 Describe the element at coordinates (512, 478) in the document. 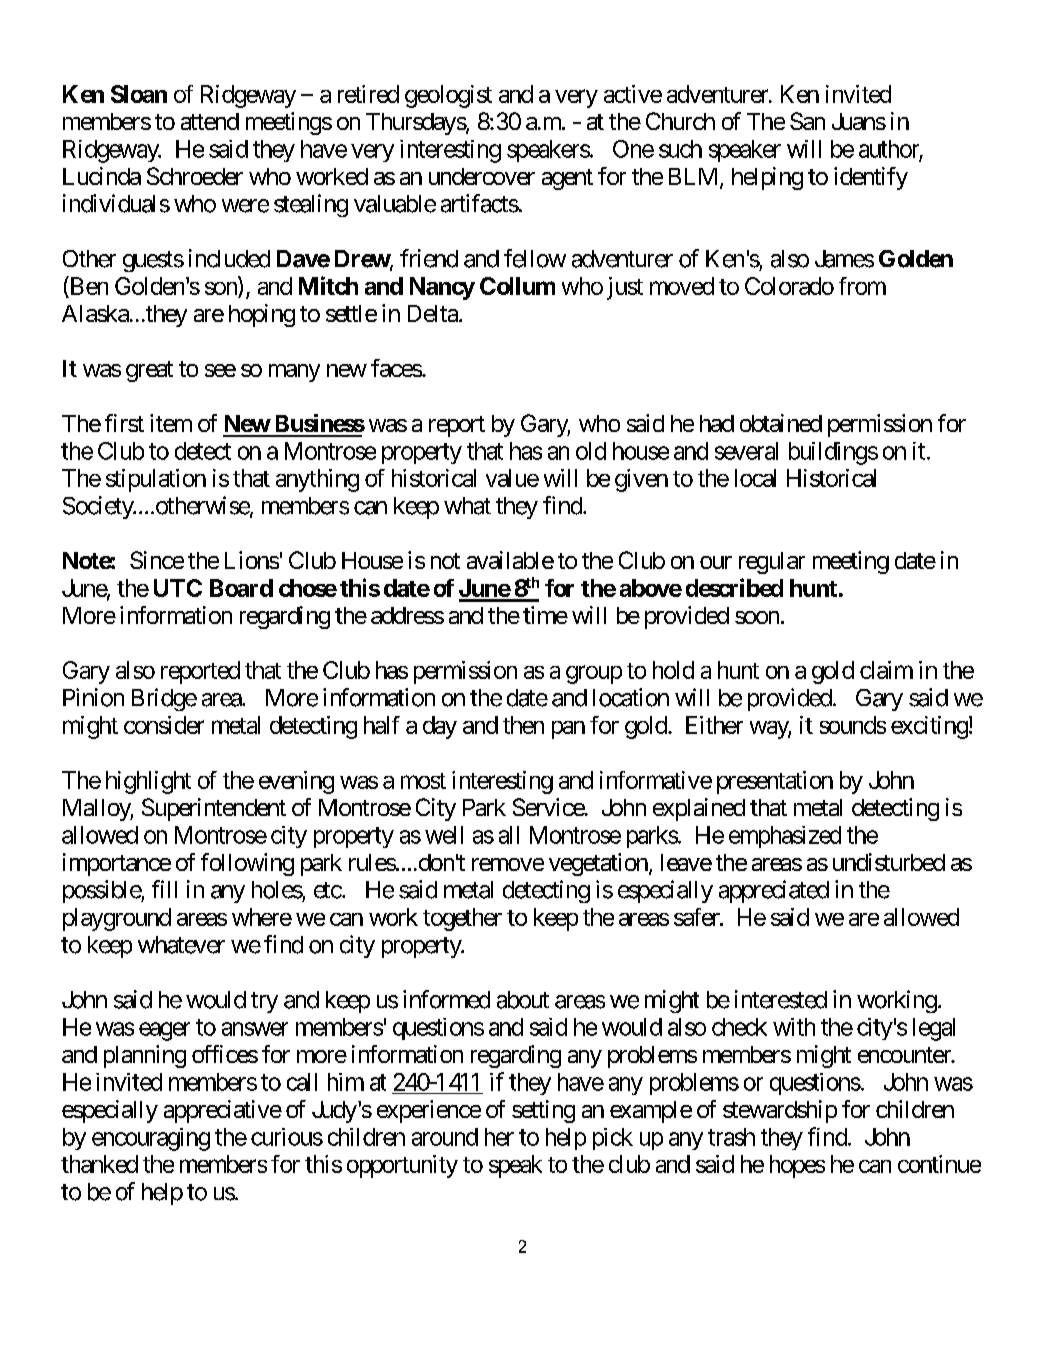

I see `value` at that location.
